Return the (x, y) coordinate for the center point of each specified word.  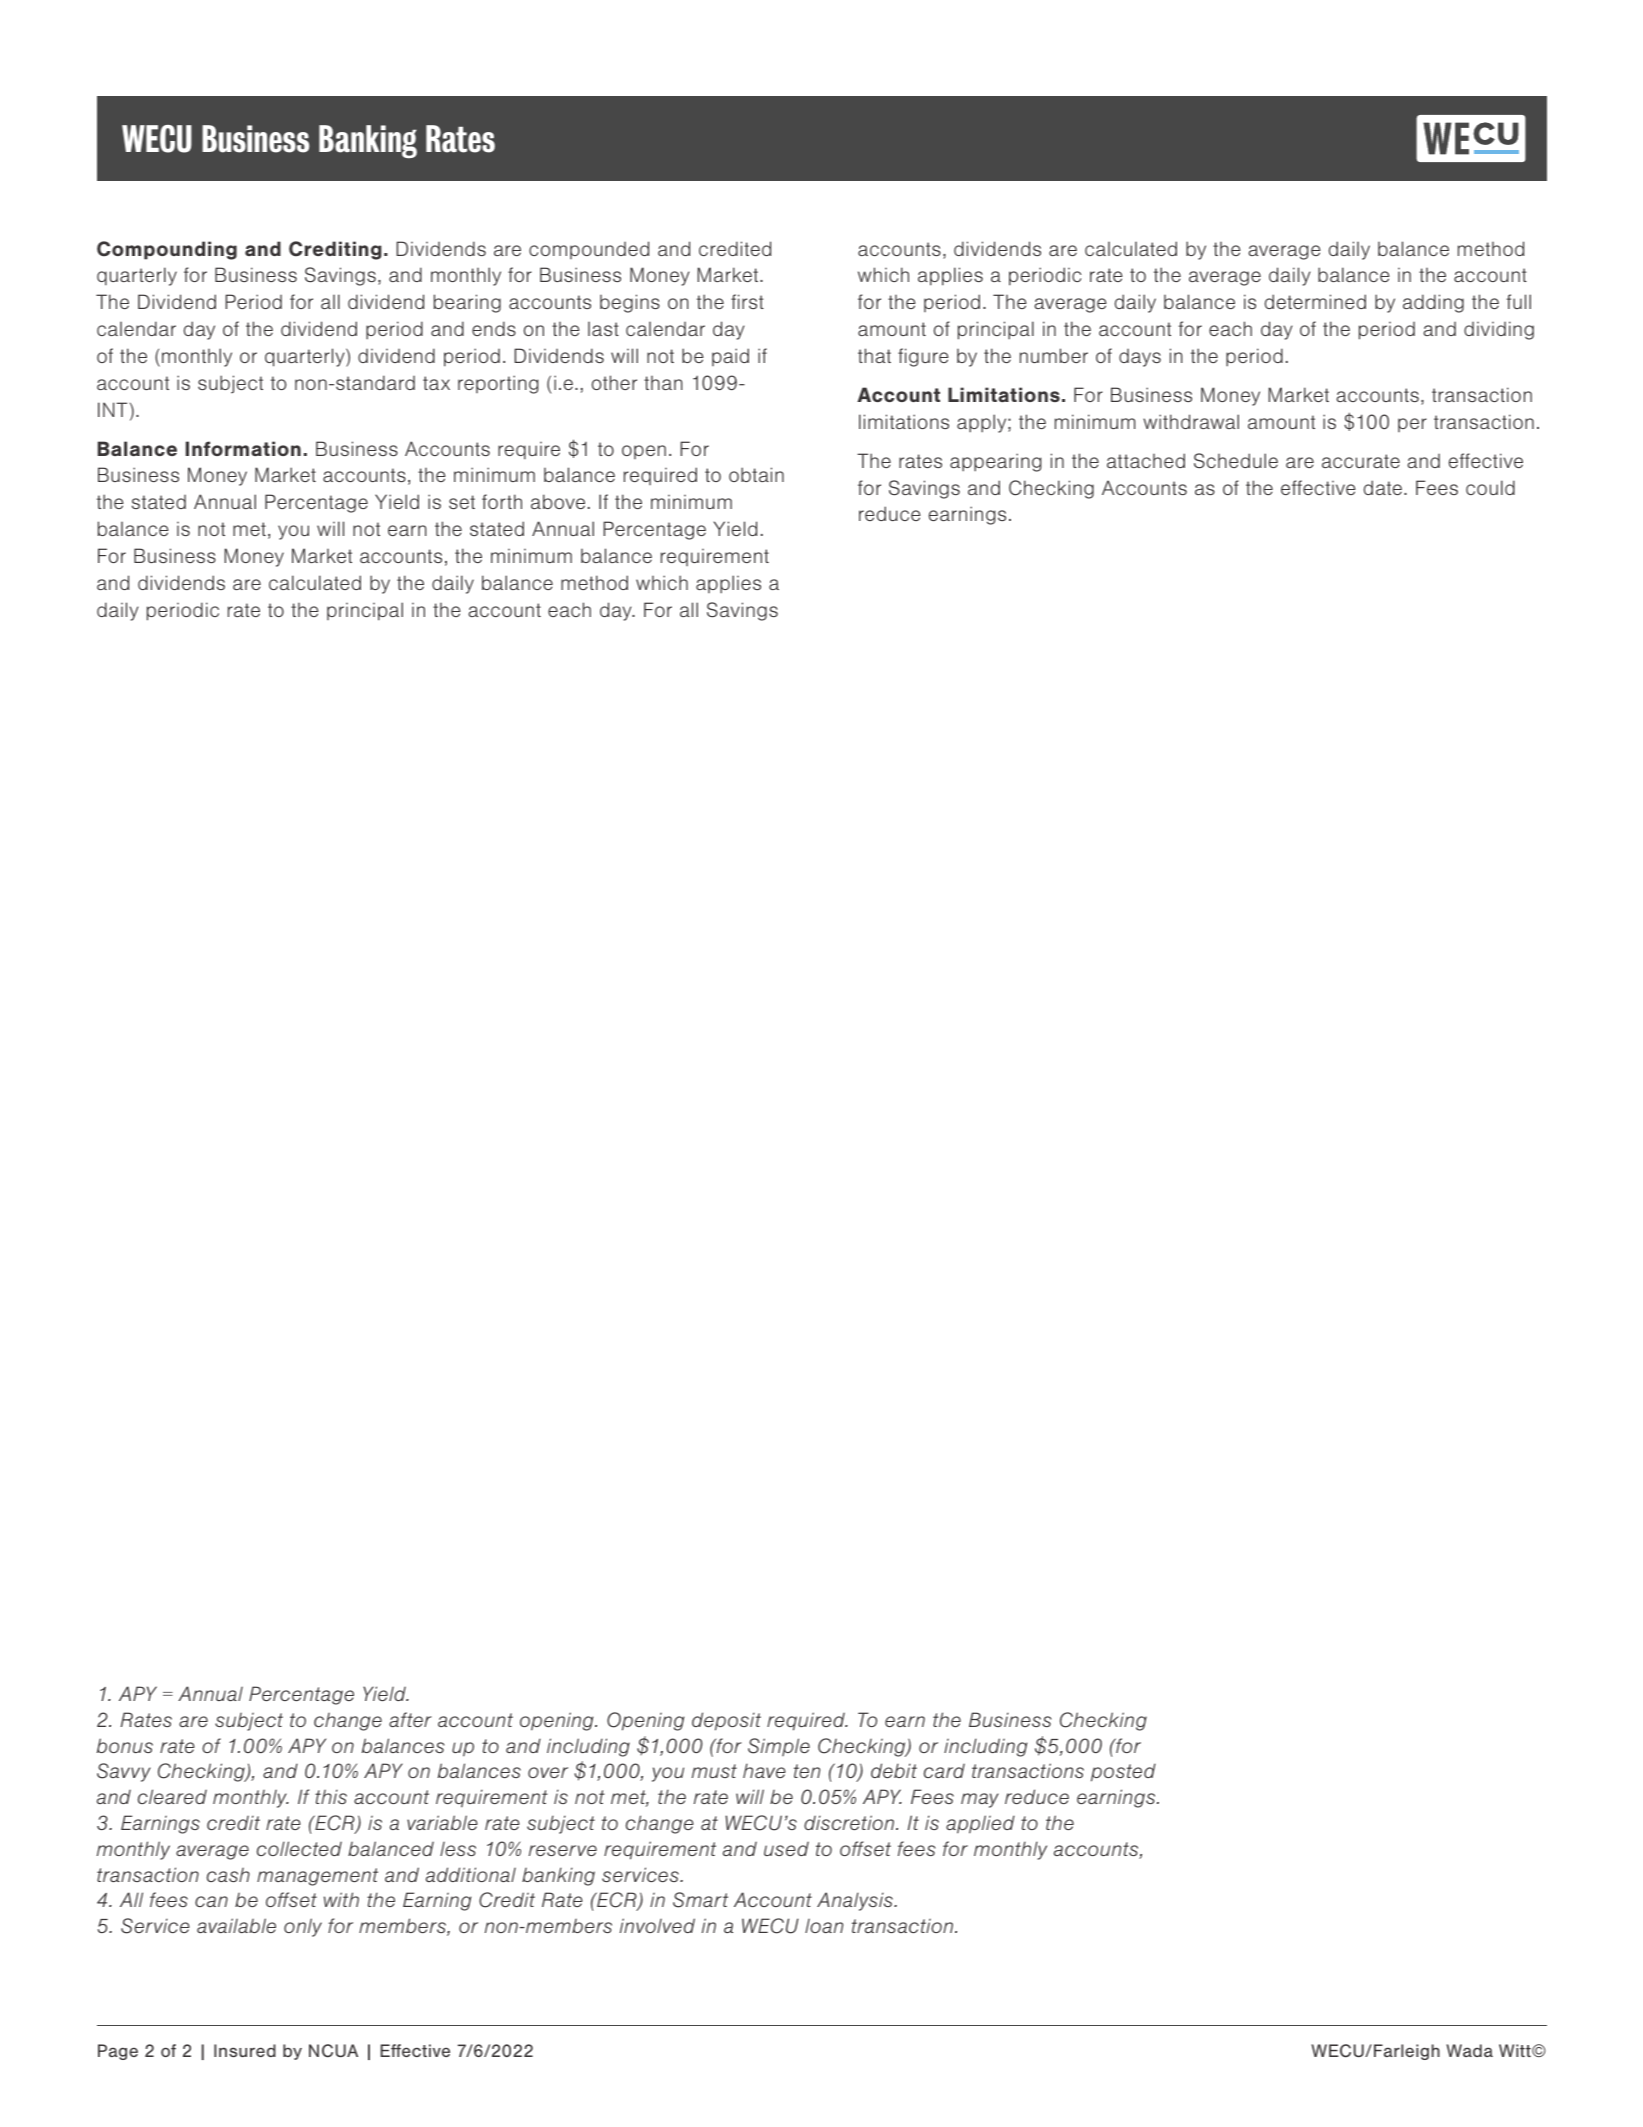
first (747, 301)
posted (1123, 1772)
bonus (125, 1745)
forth (502, 501)
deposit (726, 1721)
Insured (245, 2050)
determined (1315, 301)
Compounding (167, 250)
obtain (756, 474)
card (944, 1770)
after (410, 1719)
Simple (779, 1747)
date (1383, 487)
